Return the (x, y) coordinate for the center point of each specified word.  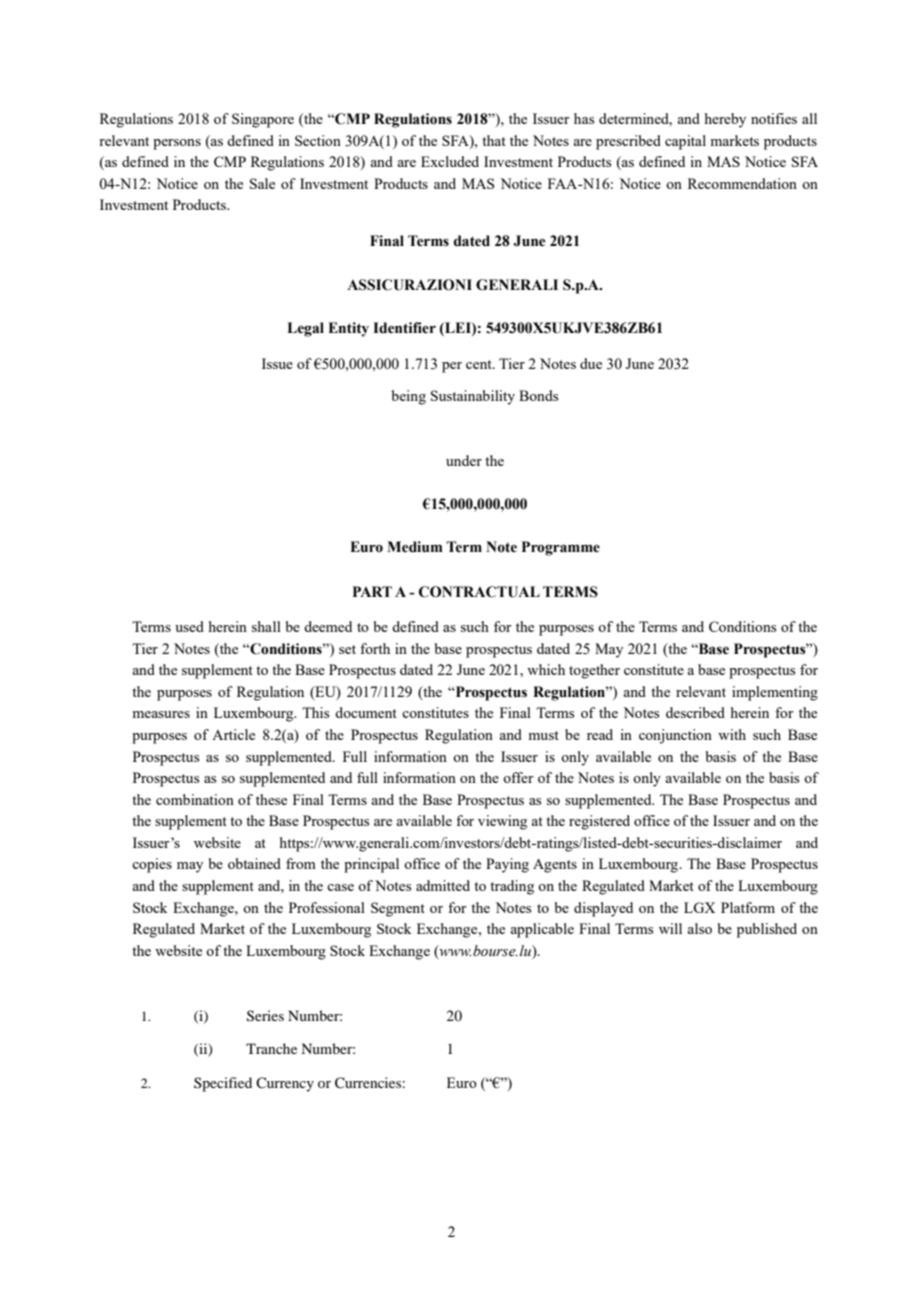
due (591, 363)
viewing (502, 822)
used (189, 626)
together (594, 671)
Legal (305, 329)
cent (480, 364)
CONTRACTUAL (479, 592)
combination (195, 799)
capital (685, 142)
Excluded (450, 161)
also (699, 928)
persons (177, 144)
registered (599, 822)
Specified (223, 1084)
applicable (542, 930)
